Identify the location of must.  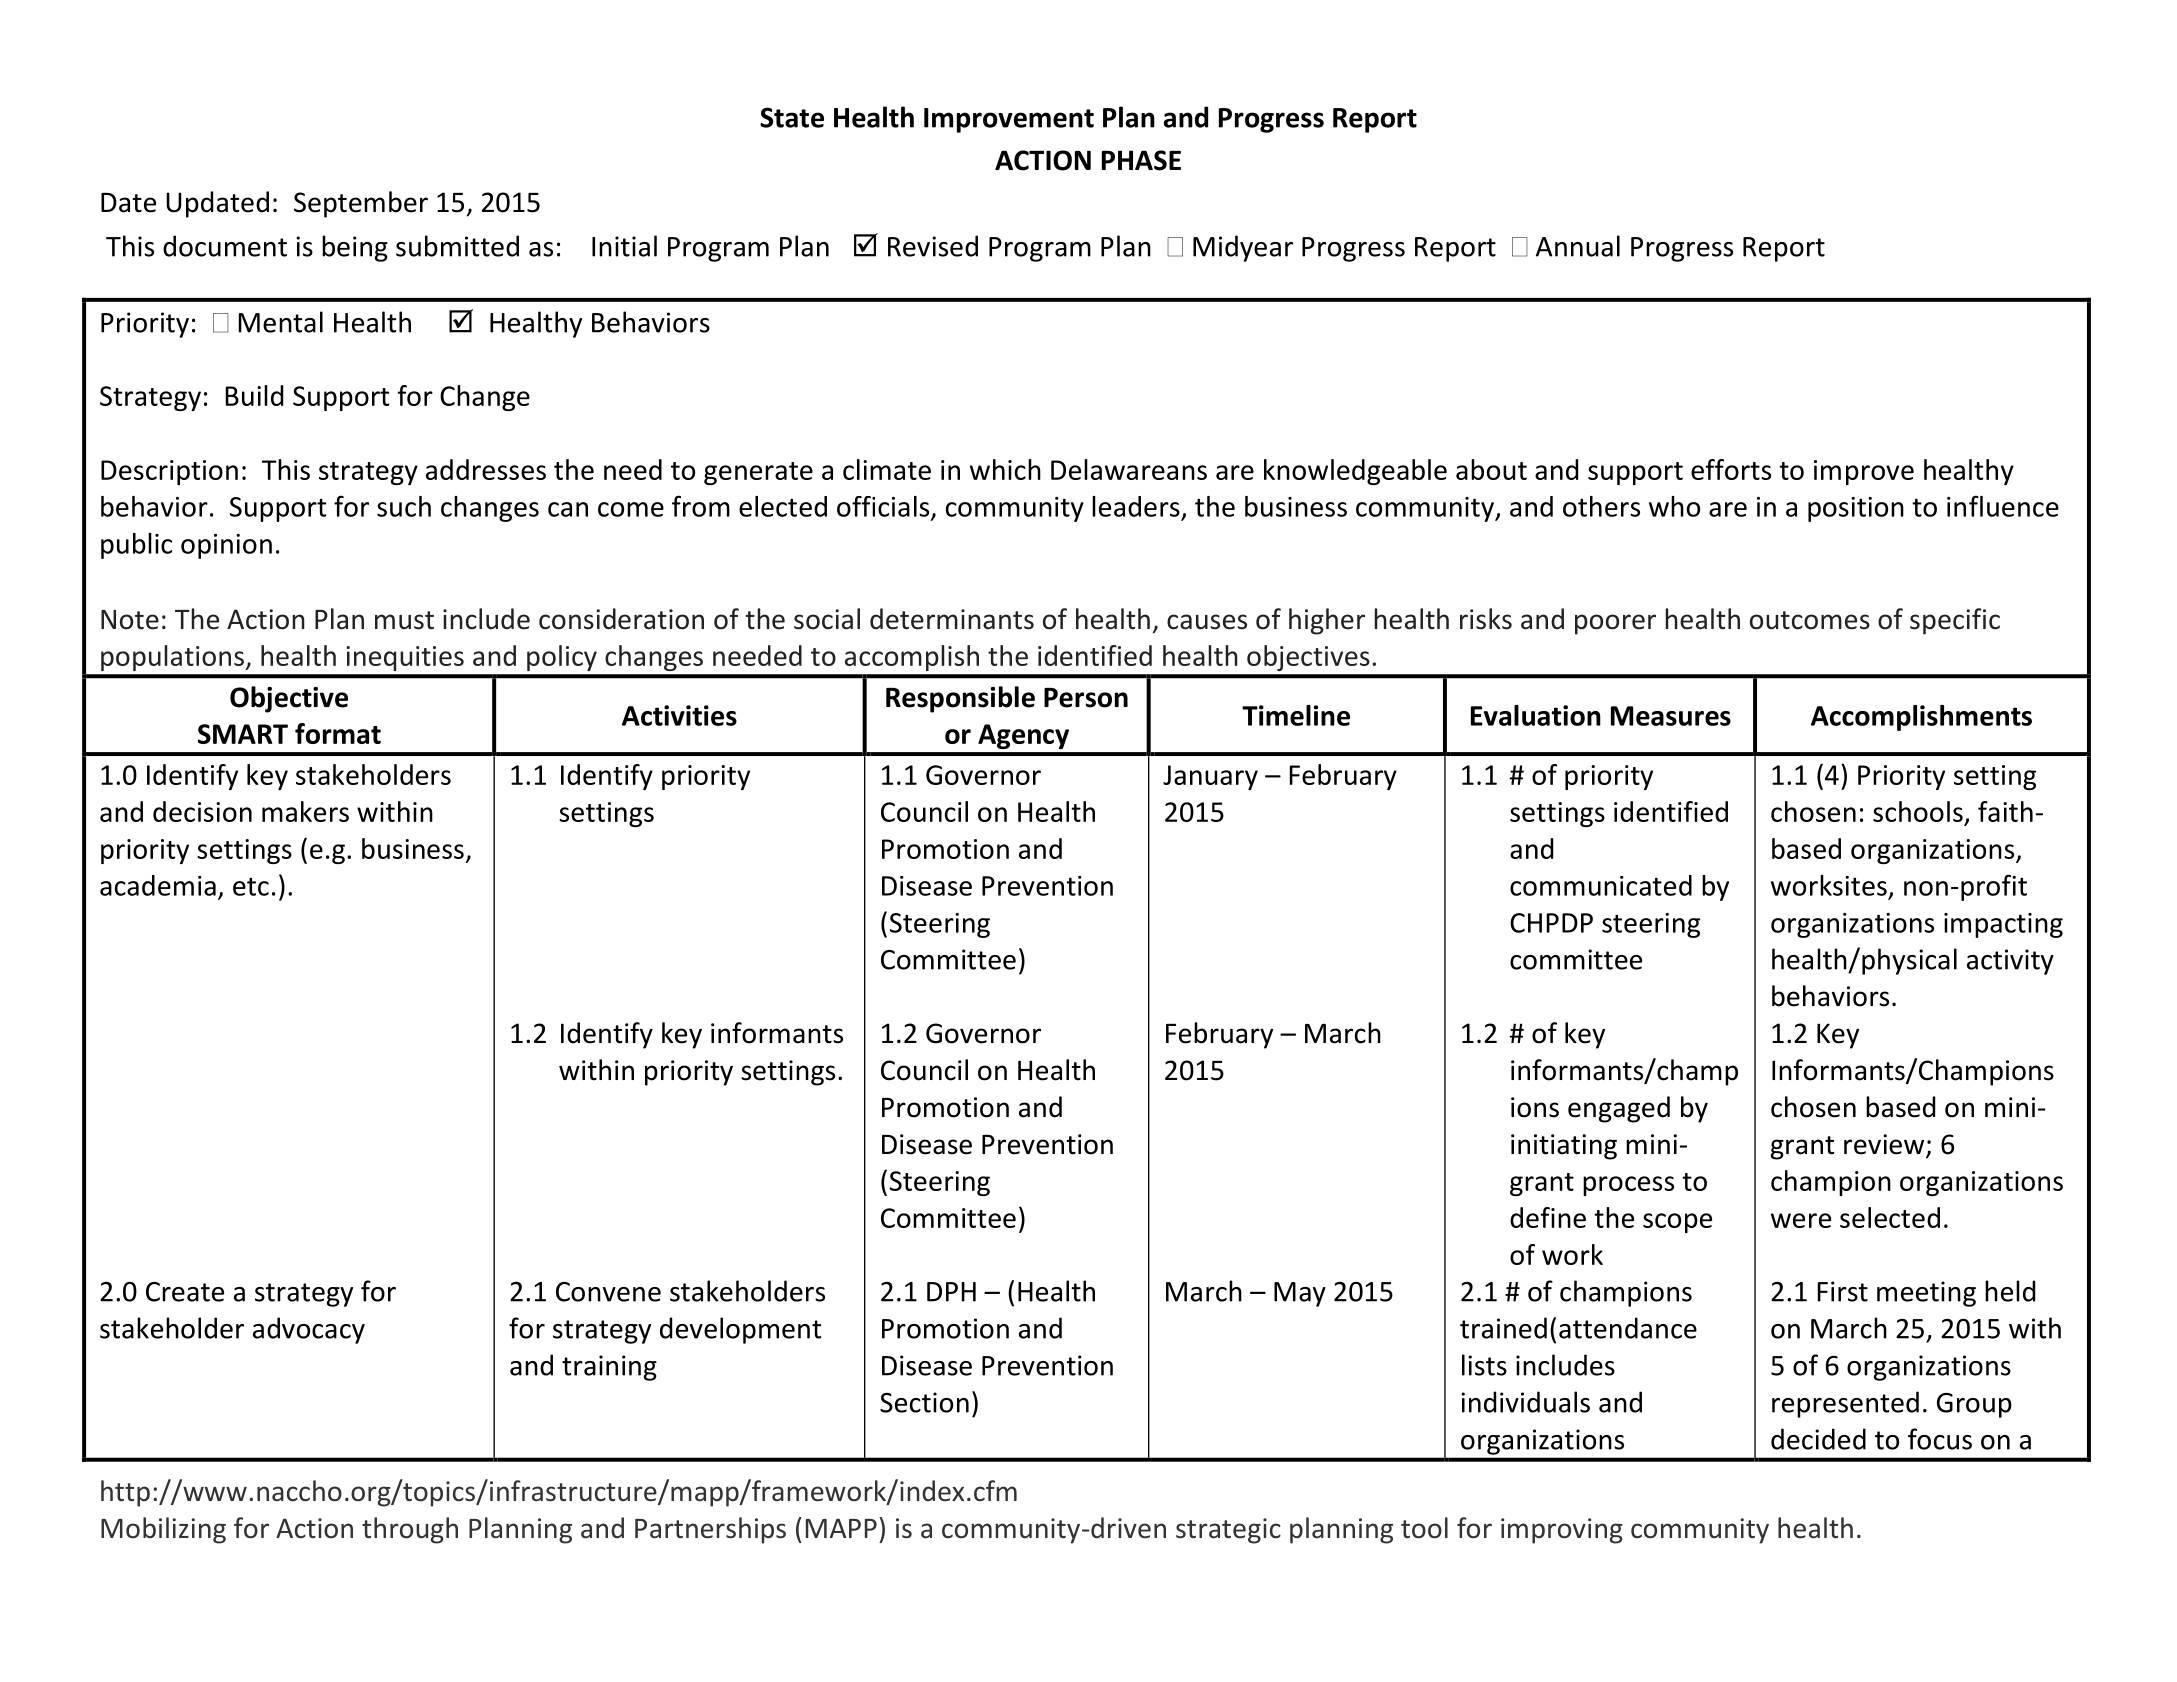
(404, 620).
